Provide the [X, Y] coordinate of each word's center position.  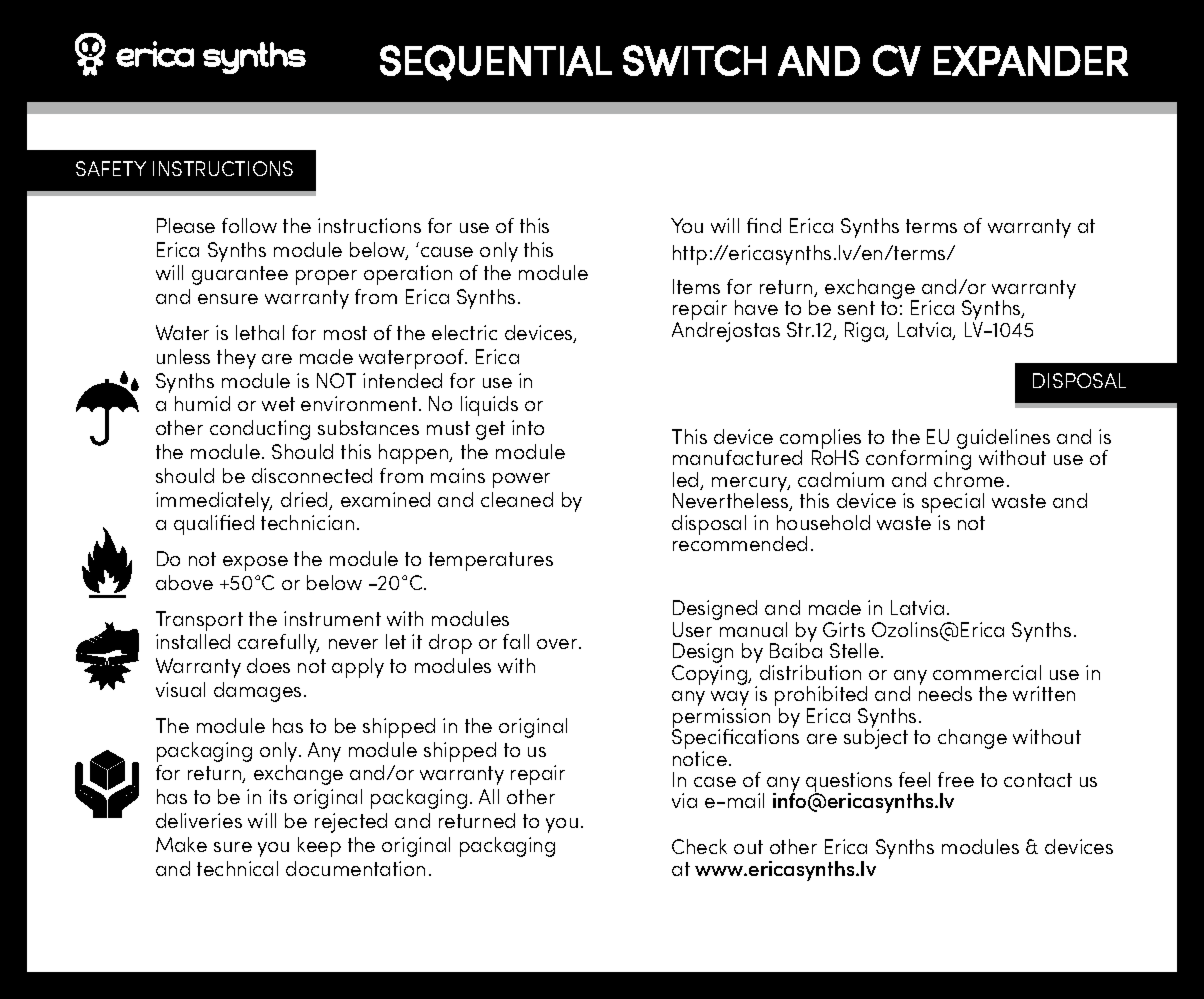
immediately [214, 502]
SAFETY [111, 168]
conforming [918, 460]
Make [181, 844]
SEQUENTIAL [496, 63]
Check [699, 846]
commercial [987, 672]
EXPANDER [1031, 61]
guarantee [240, 275]
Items [696, 286]
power [521, 480]
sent [856, 308]
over [558, 644]
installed [193, 641]
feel [914, 779]
